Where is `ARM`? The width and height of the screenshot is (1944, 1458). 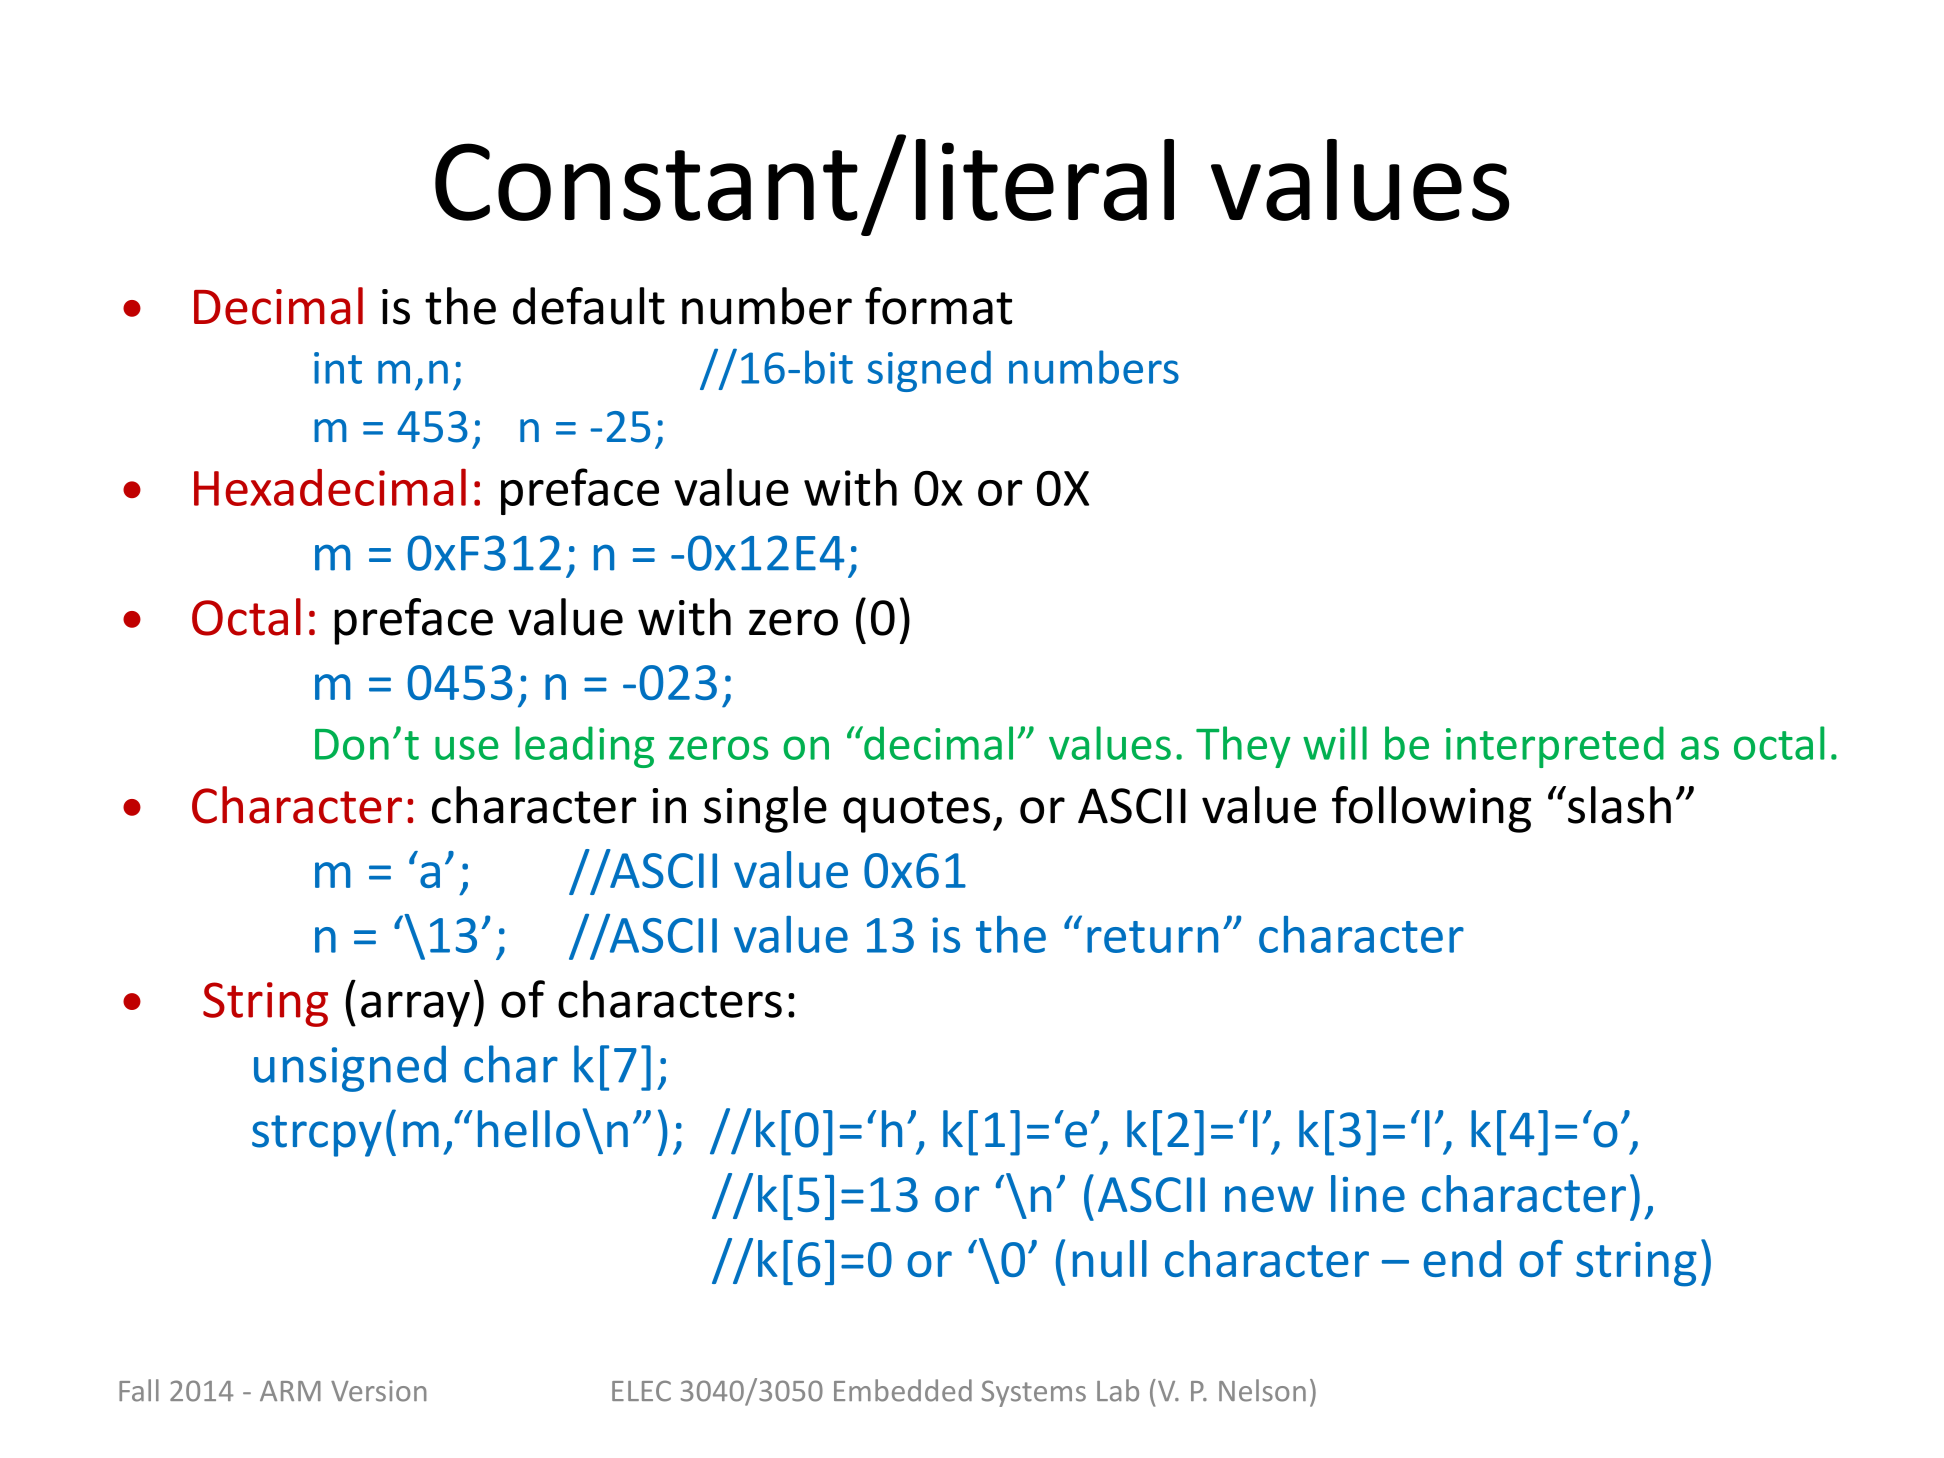
ARM is located at coordinates (290, 1391).
